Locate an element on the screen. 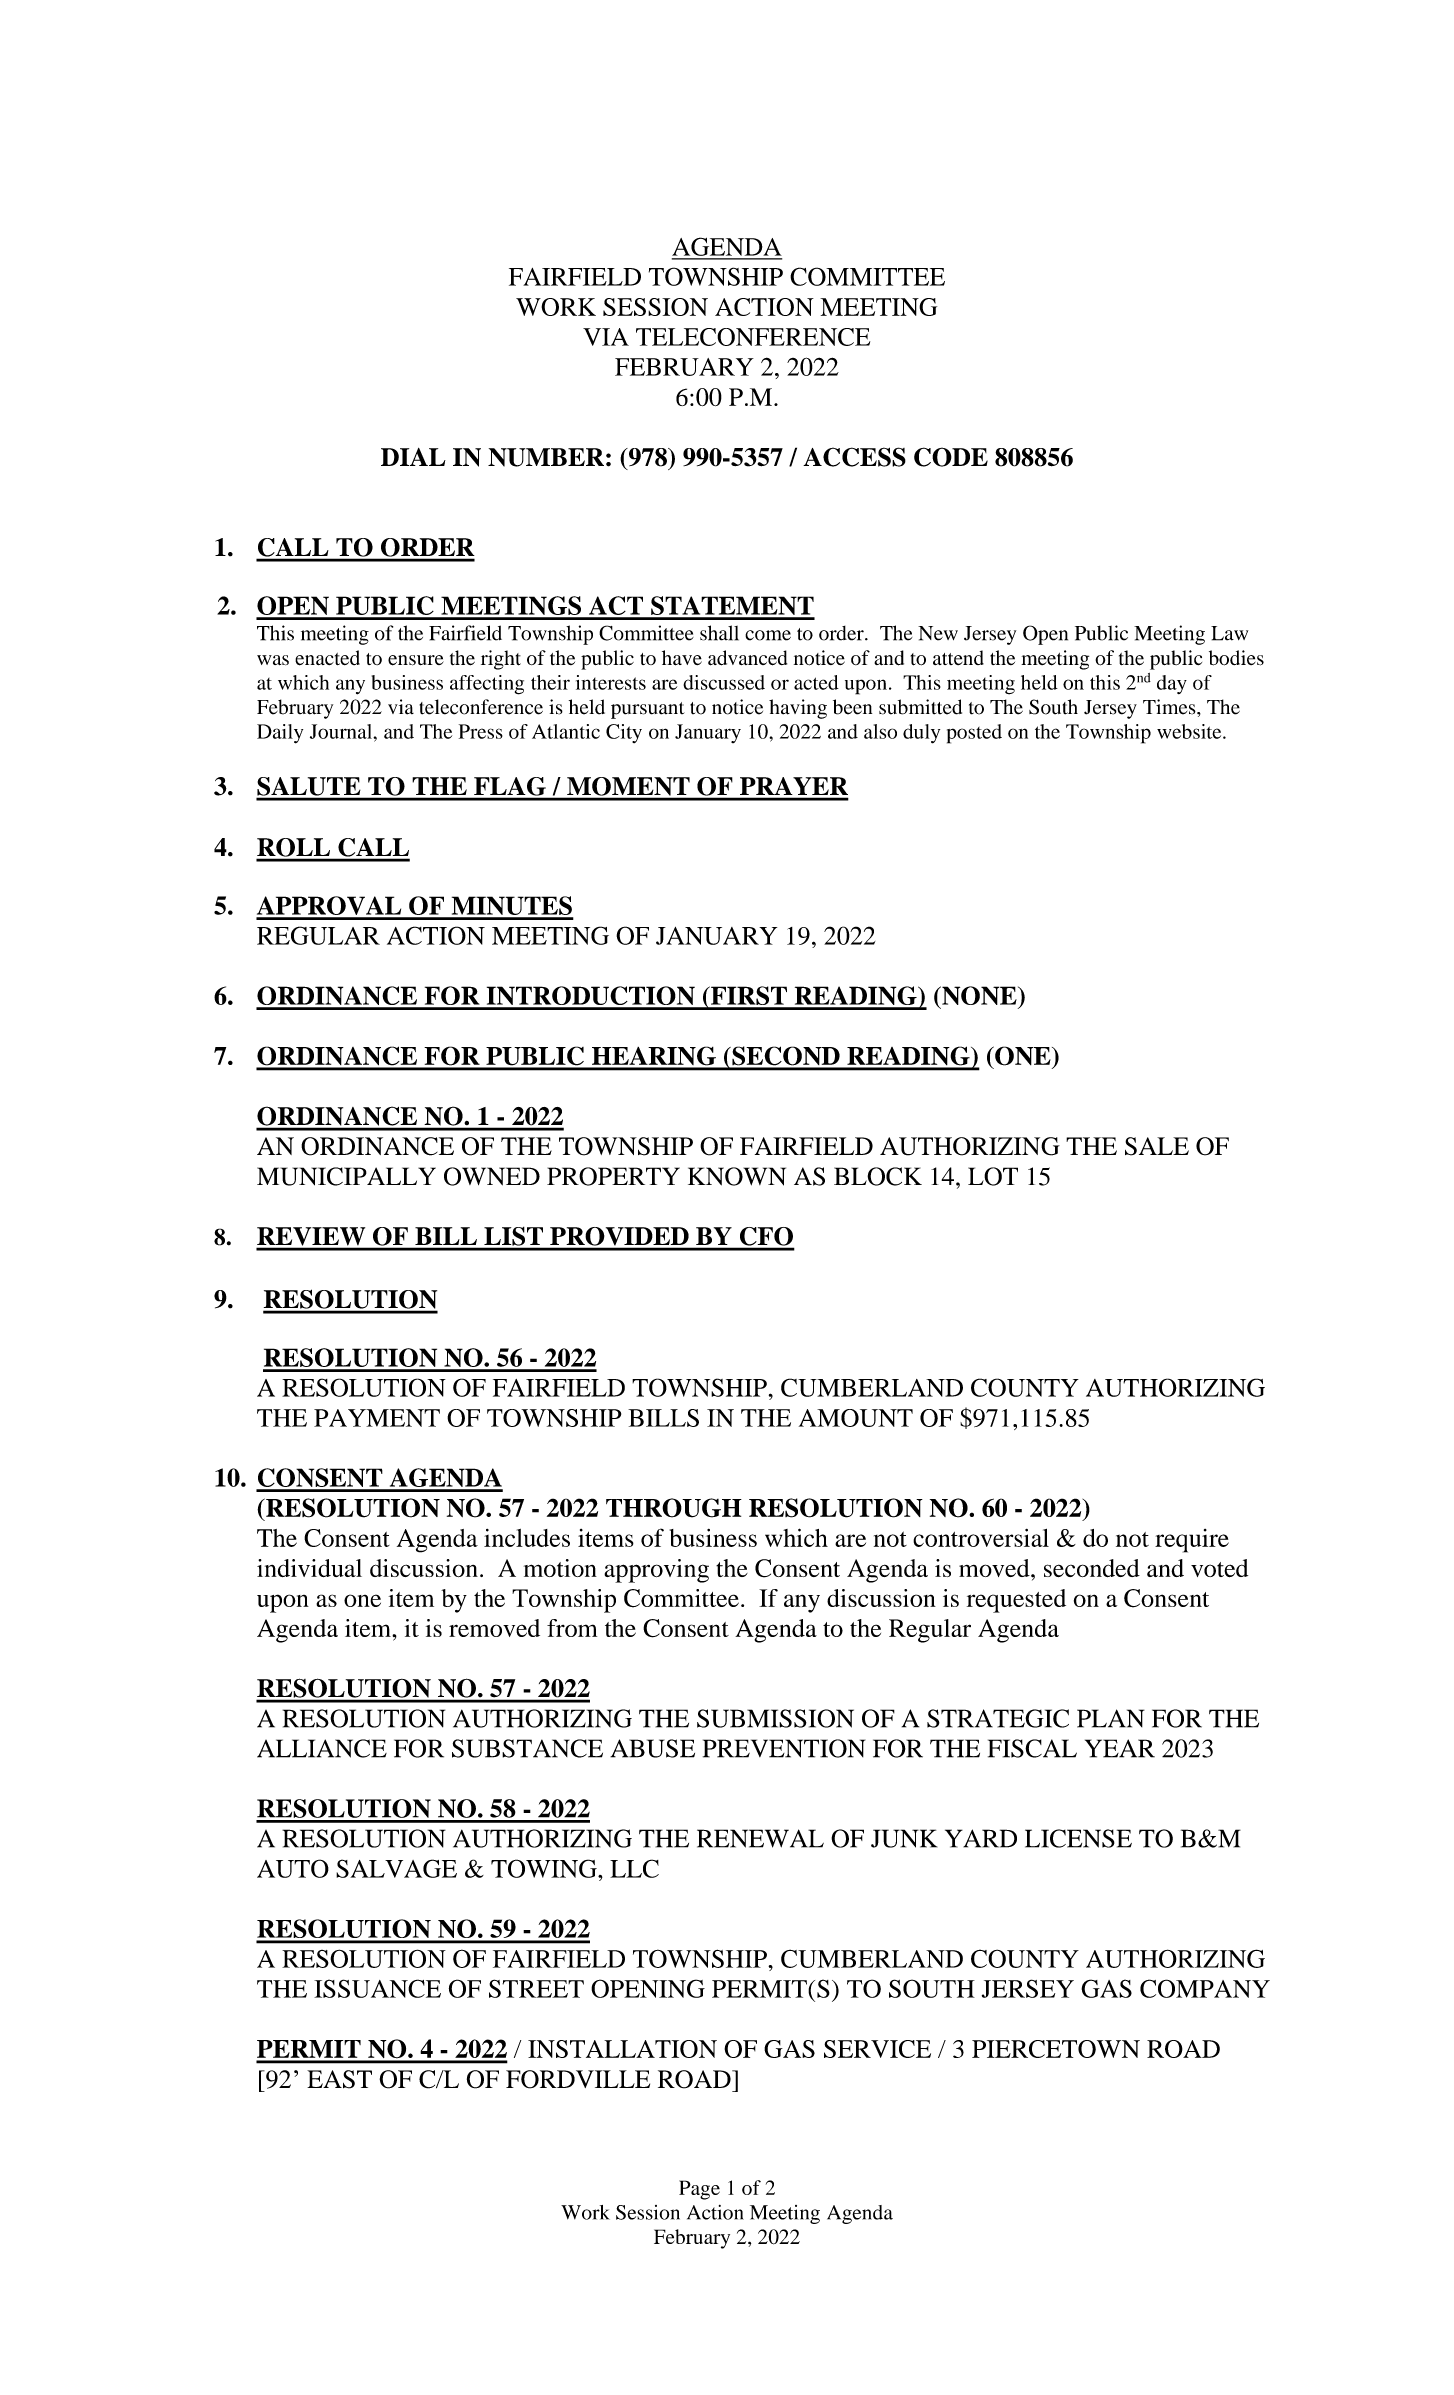  ACCESS is located at coordinates (854, 457).
